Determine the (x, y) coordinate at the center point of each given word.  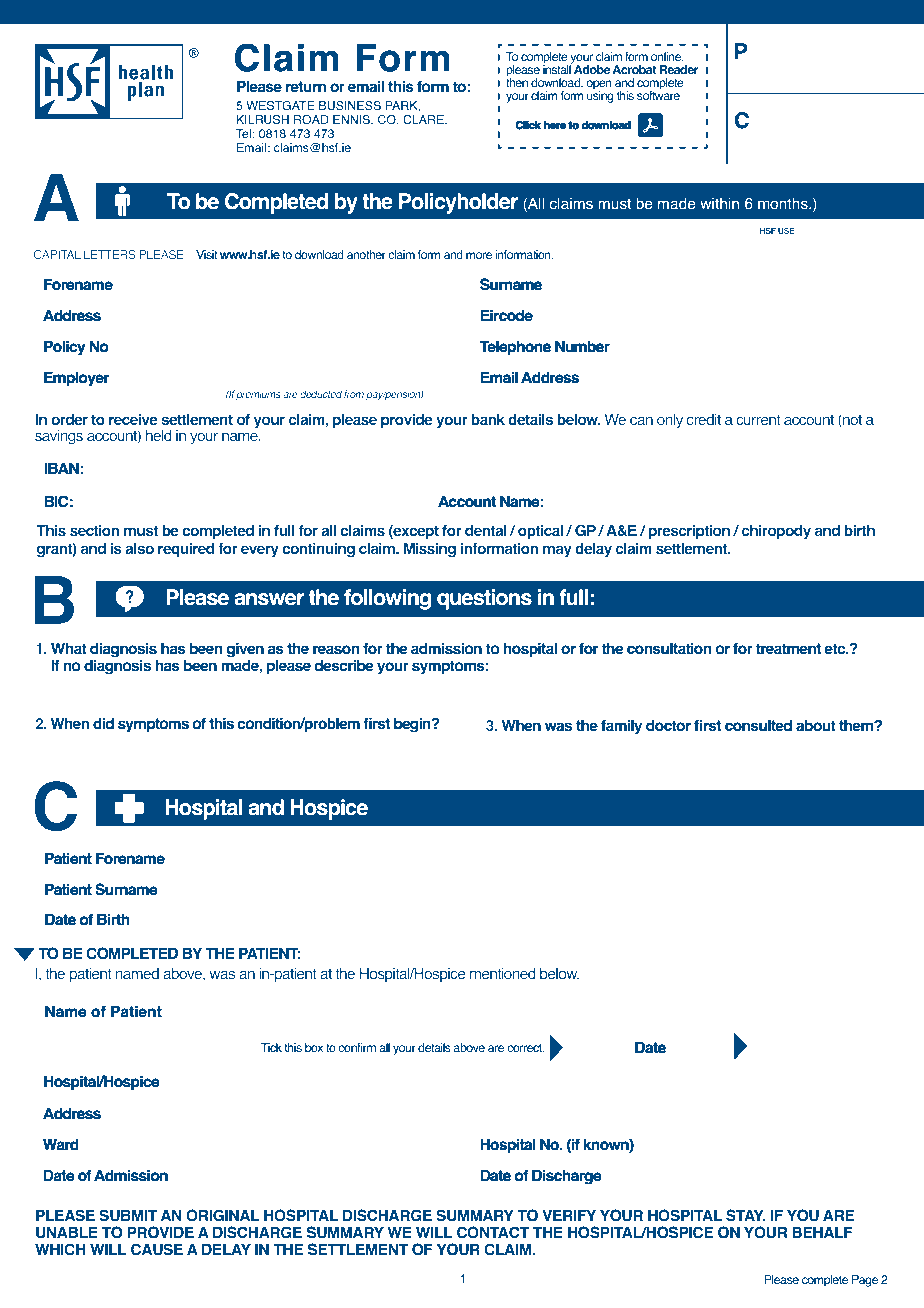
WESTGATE (281, 105)
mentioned (503, 974)
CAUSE (157, 1249)
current (758, 419)
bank (488, 419)
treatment (788, 648)
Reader (678, 69)
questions (484, 599)
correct (525, 1048)
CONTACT (493, 1232)
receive (133, 419)
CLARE (424, 120)
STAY (745, 1215)
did (103, 723)
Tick (271, 1047)
